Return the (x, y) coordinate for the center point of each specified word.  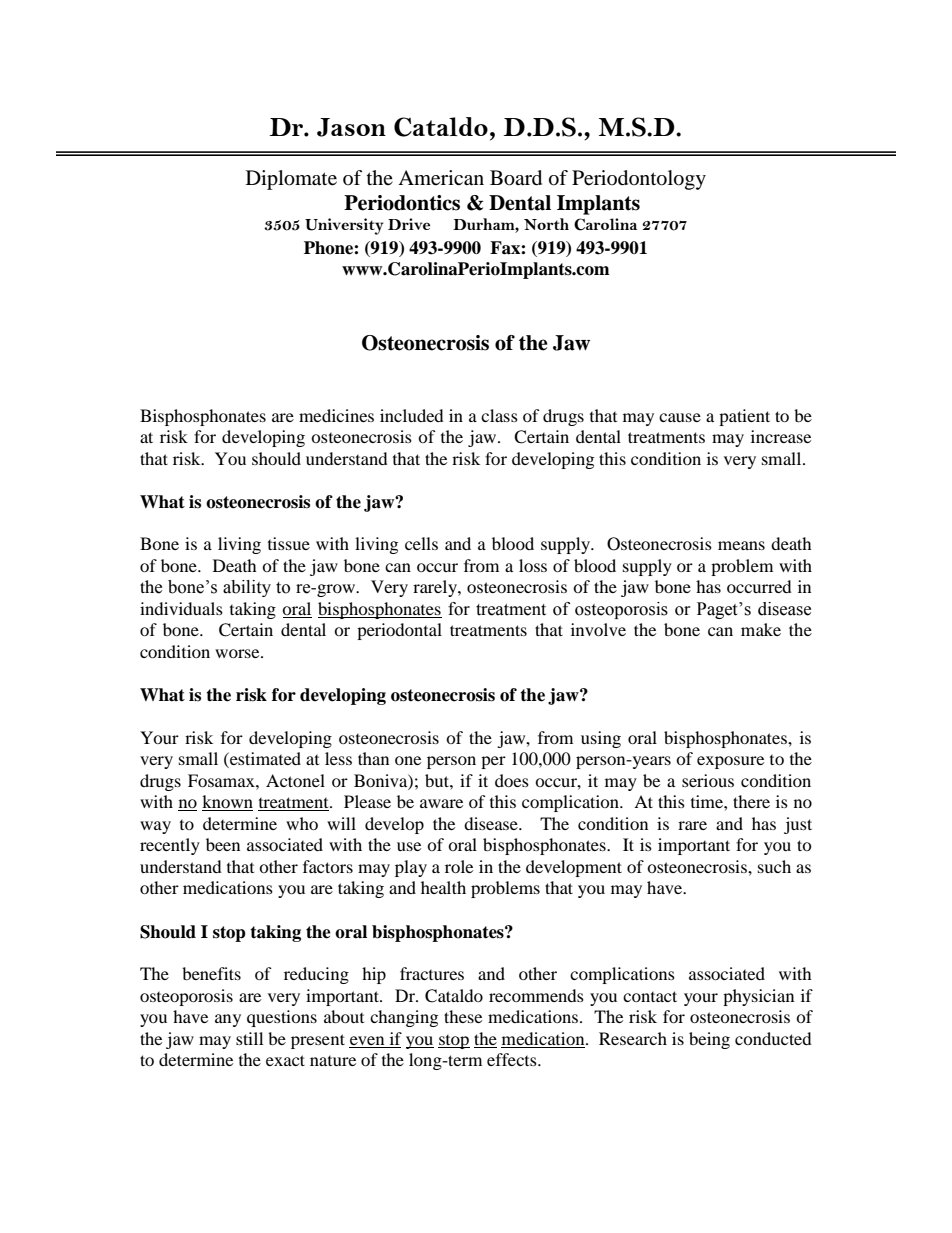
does (512, 780)
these (463, 1016)
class (499, 415)
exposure (730, 762)
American (441, 178)
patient (744, 417)
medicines (336, 415)
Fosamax (222, 780)
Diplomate (291, 180)
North (546, 224)
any (228, 1020)
